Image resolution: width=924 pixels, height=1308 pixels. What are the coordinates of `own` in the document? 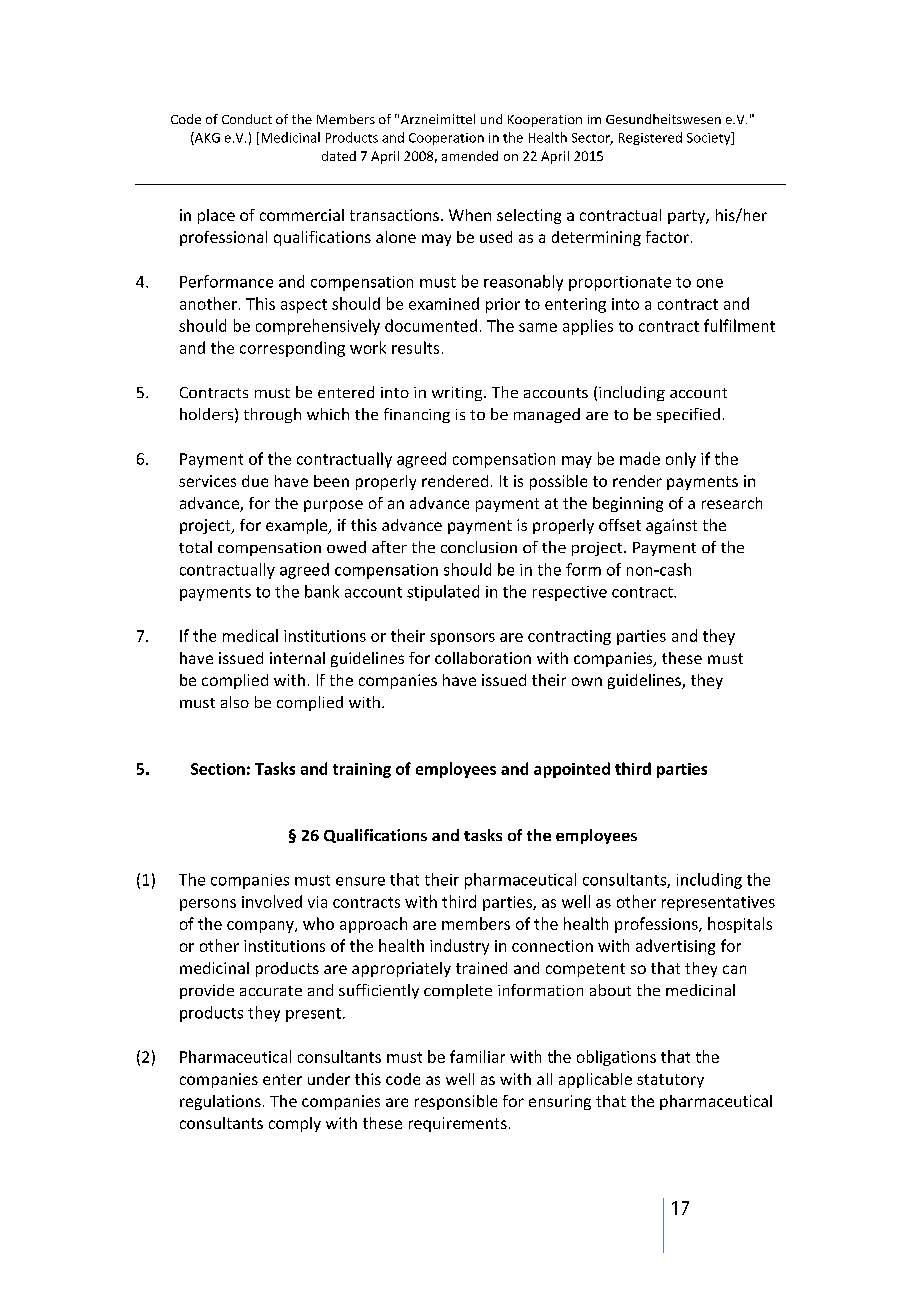 It's located at (587, 681).
